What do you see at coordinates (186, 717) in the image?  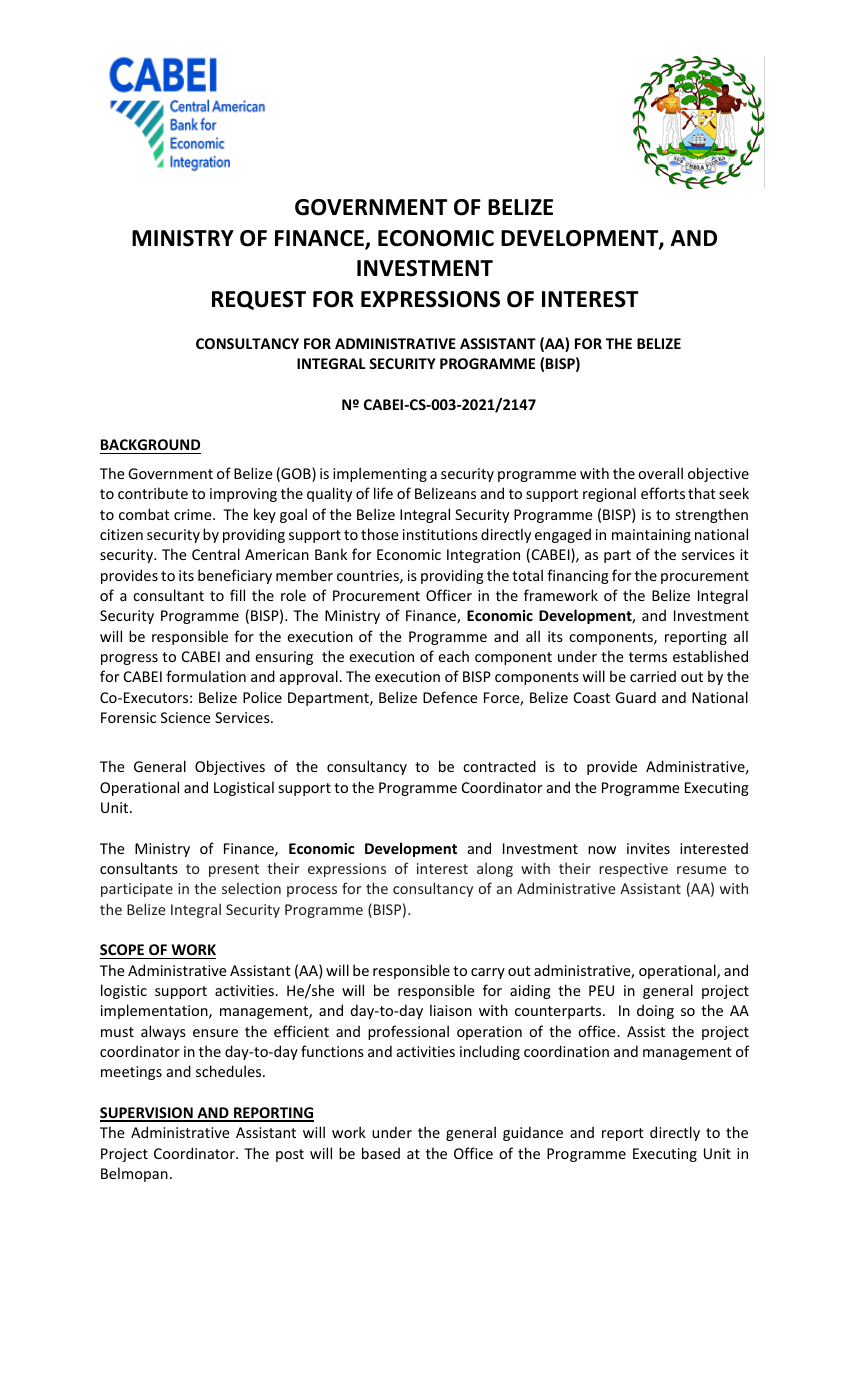 I see `Science` at bounding box center [186, 717].
